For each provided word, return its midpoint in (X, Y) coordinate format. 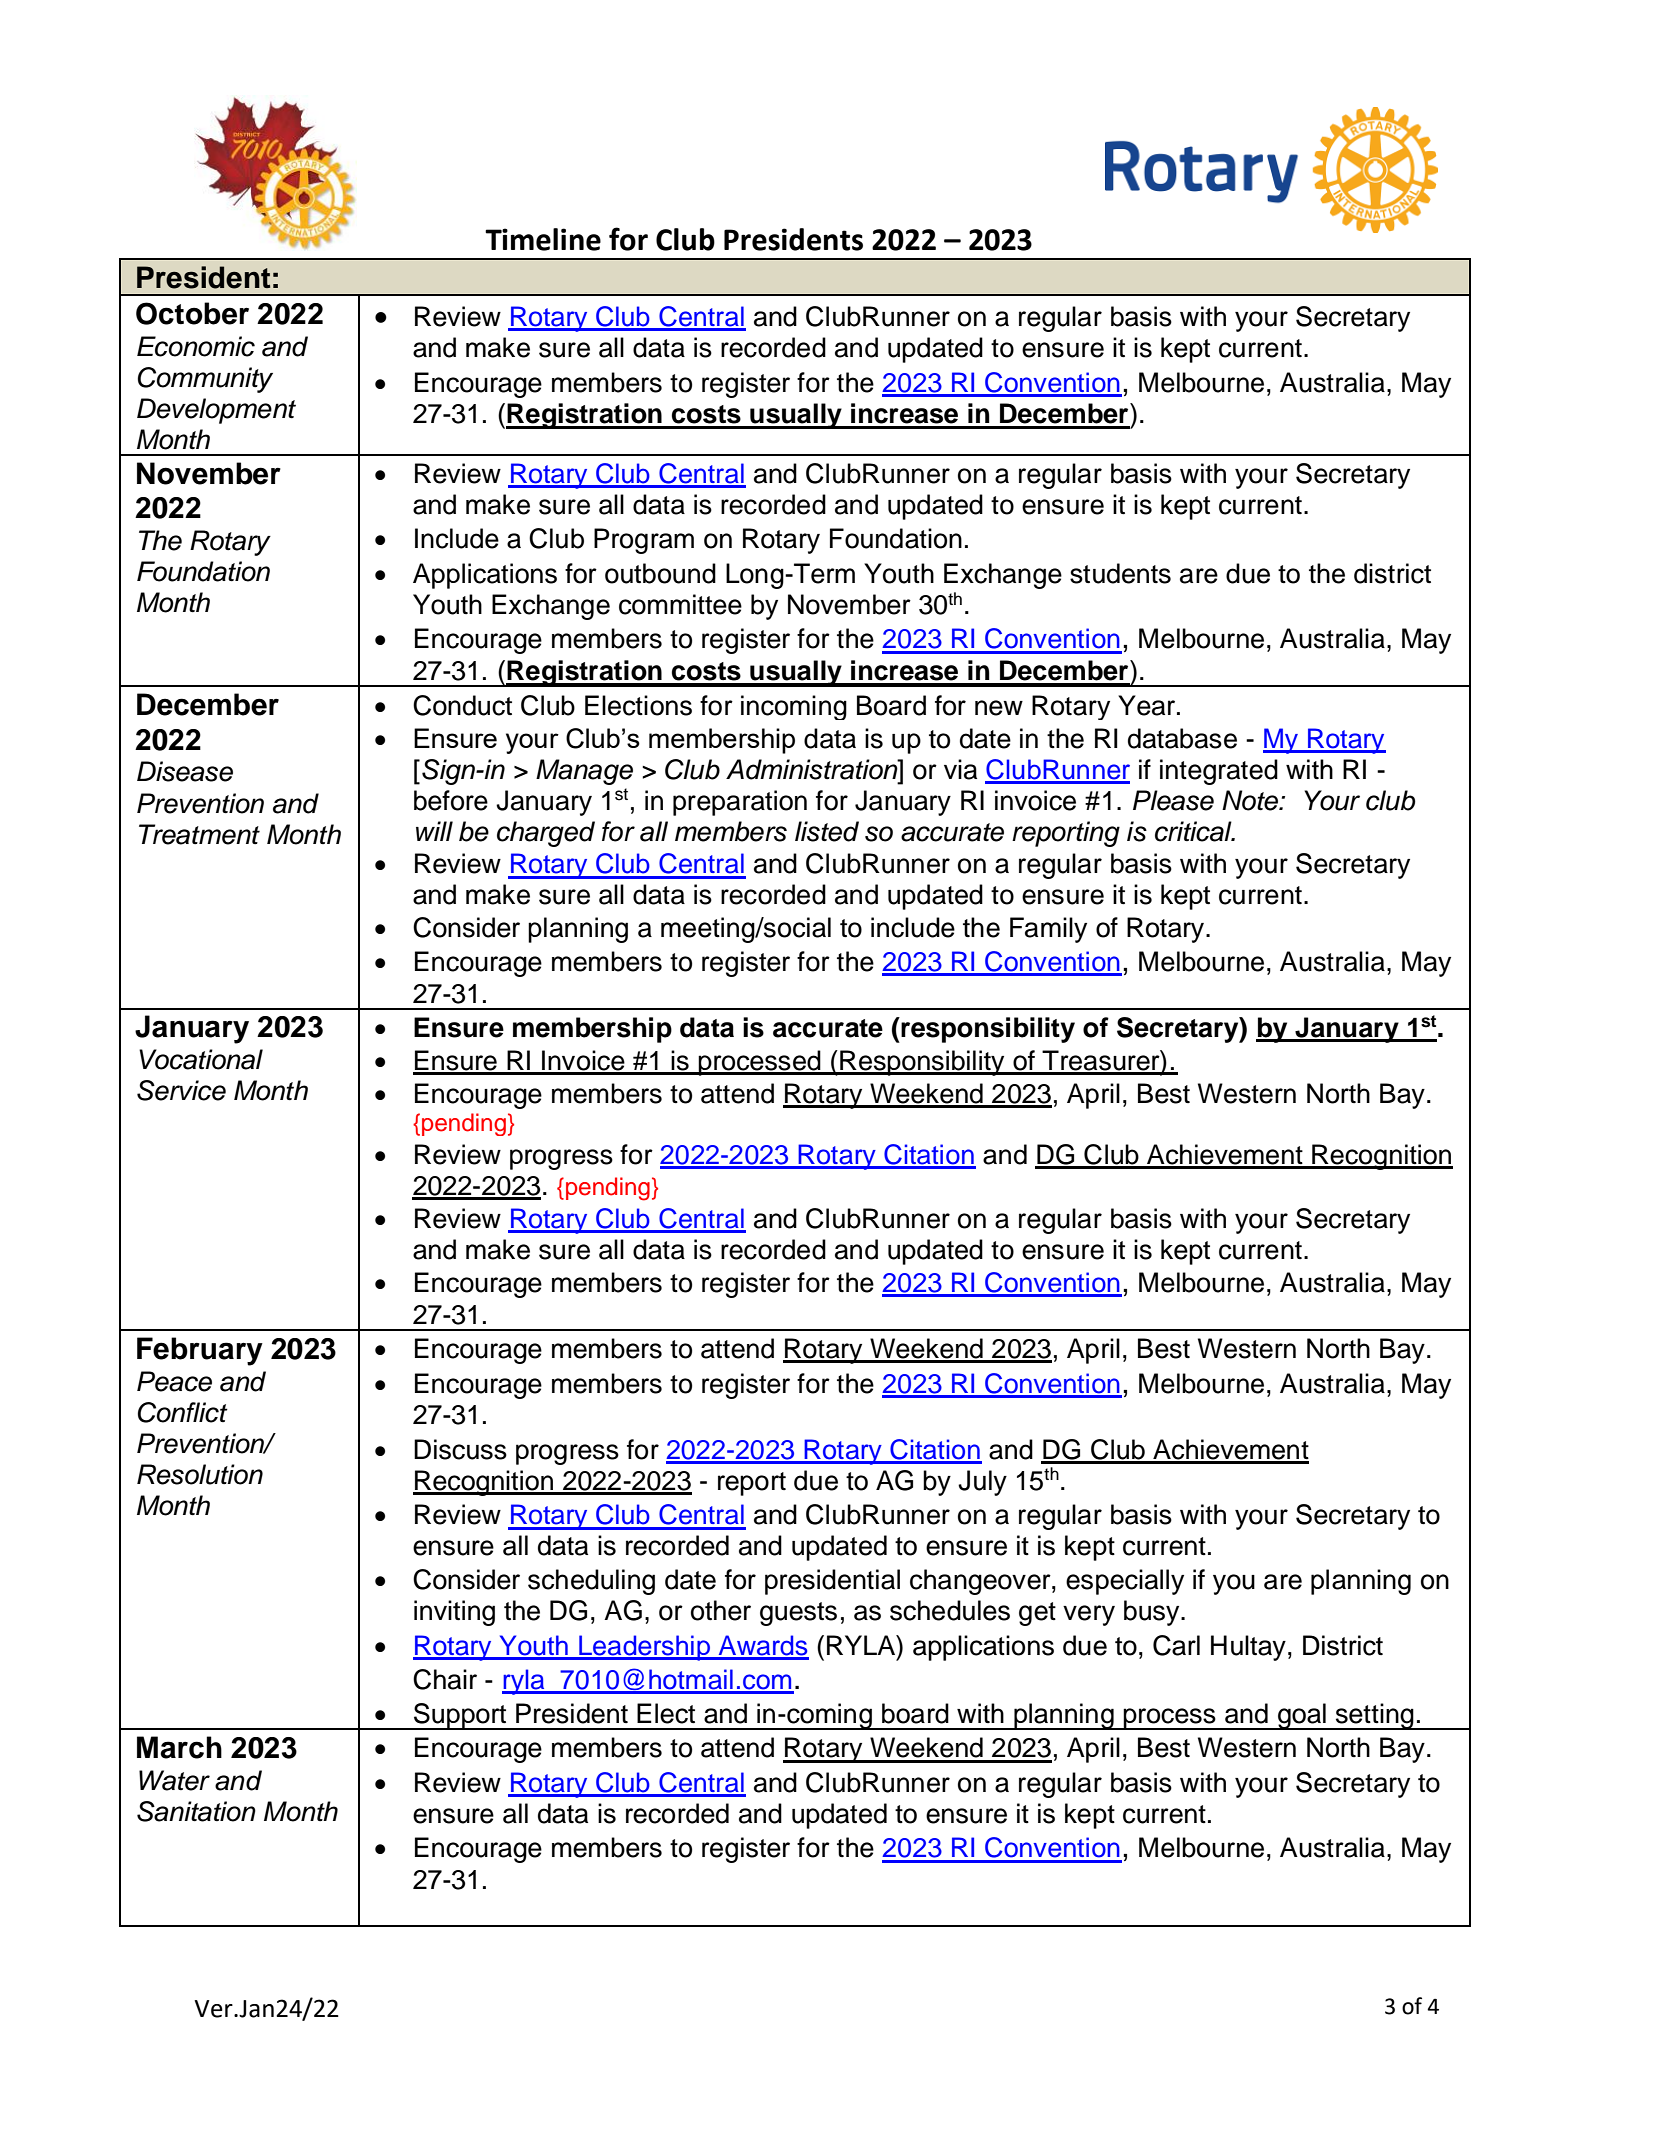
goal (1302, 1716)
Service (181, 1090)
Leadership (645, 1648)
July (982, 1483)
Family (1048, 930)
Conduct (462, 705)
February (200, 1351)
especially (1125, 1582)
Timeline (543, 239)
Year (1148, 705)
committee (680, 604)
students (1120, 573)
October (192, 313)
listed (827, 831)
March (179, 1747)
